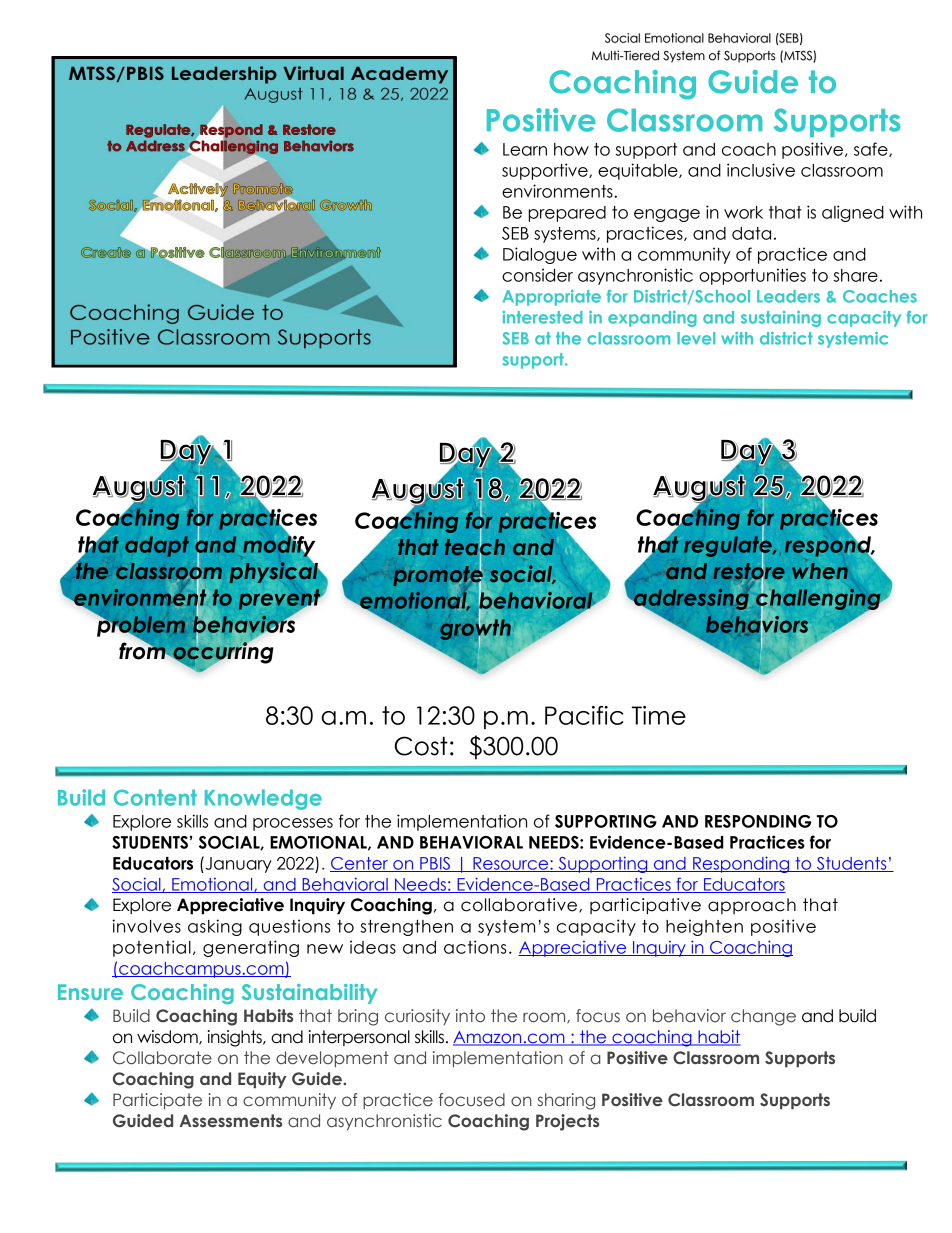  Describe the element at coordinates (659, 715) in the screenshot. I see `Time` at that location.
